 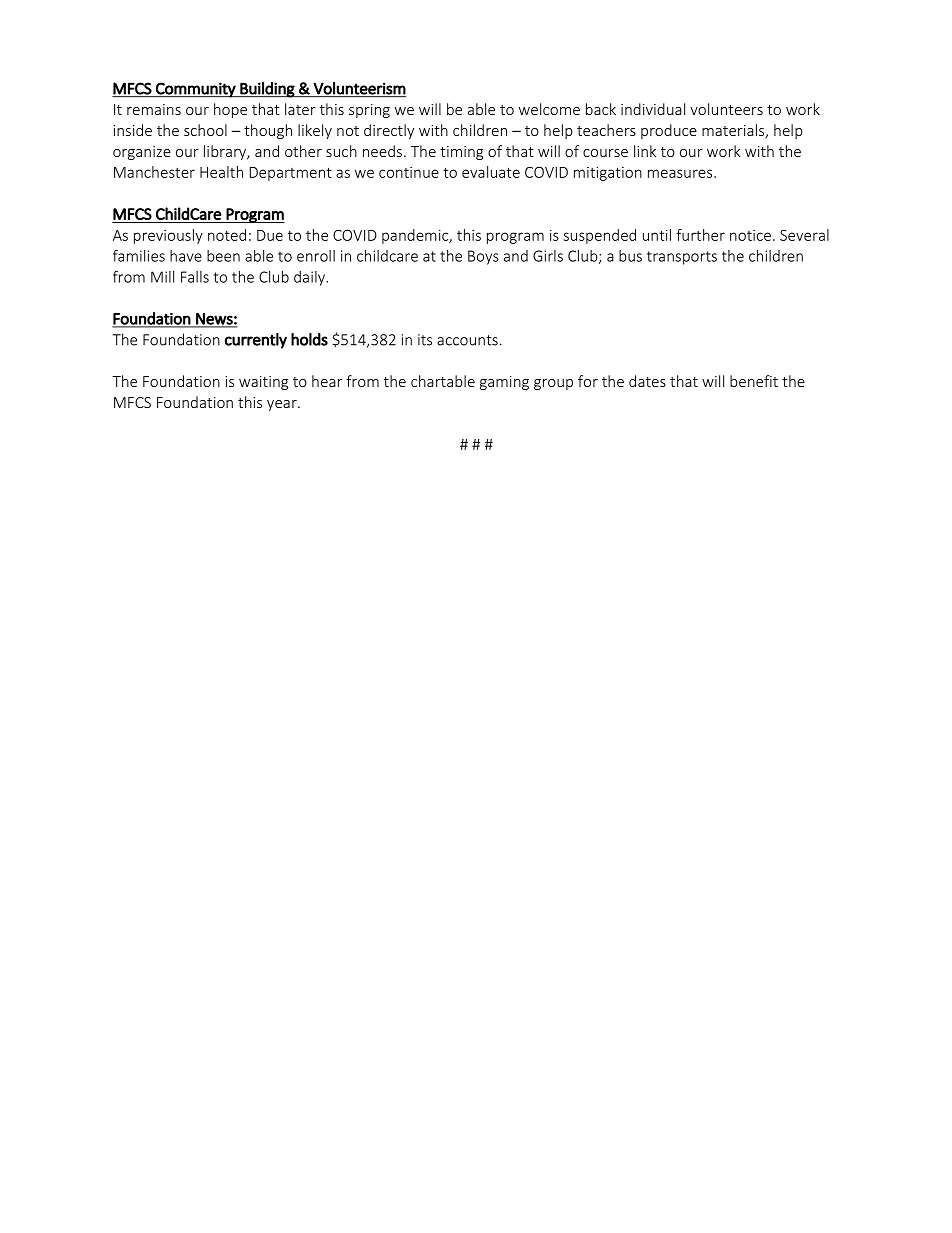 I want to click on transports, so click(x=682, y=258).
